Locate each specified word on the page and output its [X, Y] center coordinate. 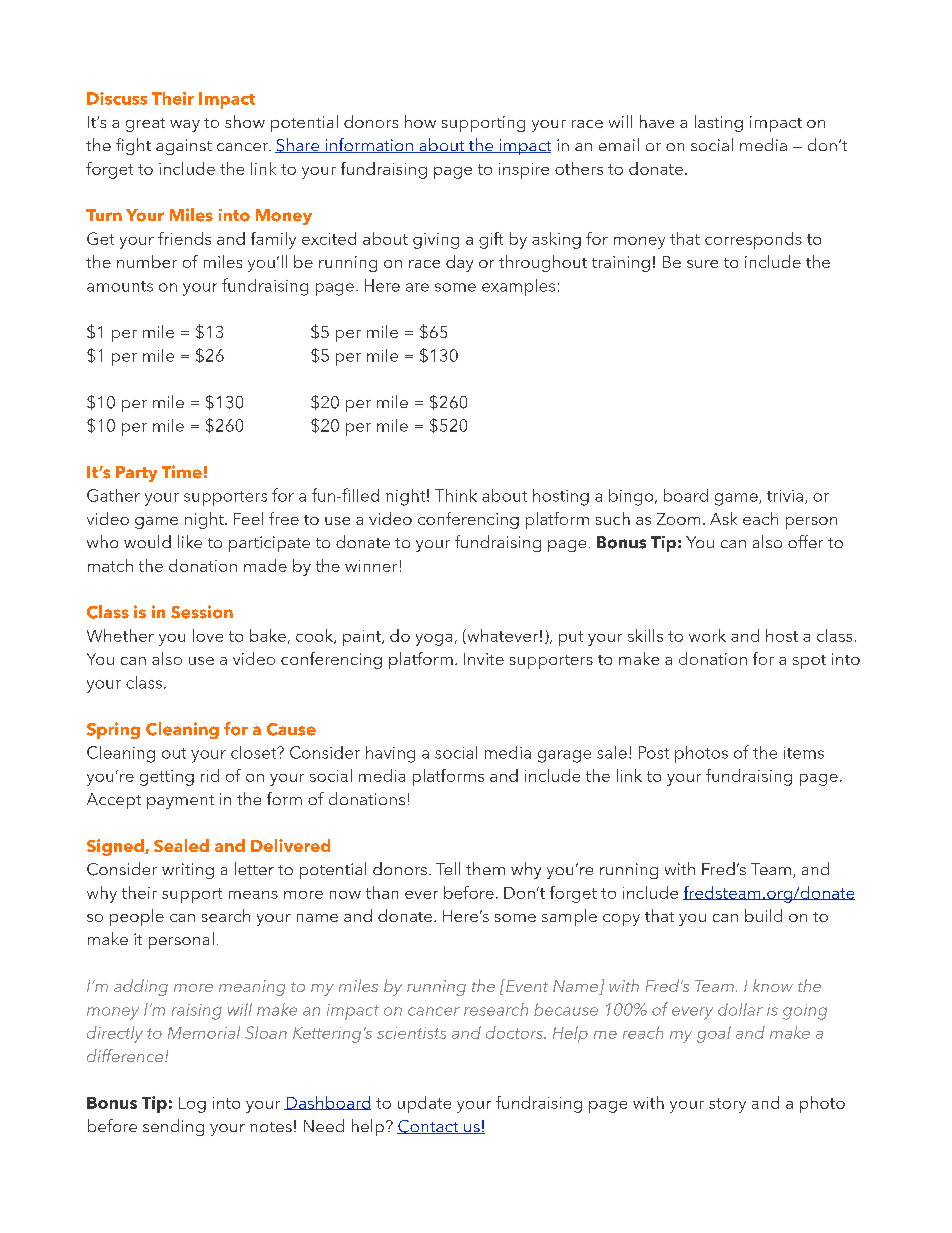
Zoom [678, 519]
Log [192, 1105]
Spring [113, 730]
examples [518, 287]
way [185, 126]
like [190, 541]
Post [654, 752]
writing [188, 871]
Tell [448, 868]
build [763, 915]
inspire [524, 171]
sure [702, 264]
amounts [120, 286]
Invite [484, 659]
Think [456, 495]
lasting [719, 123]
